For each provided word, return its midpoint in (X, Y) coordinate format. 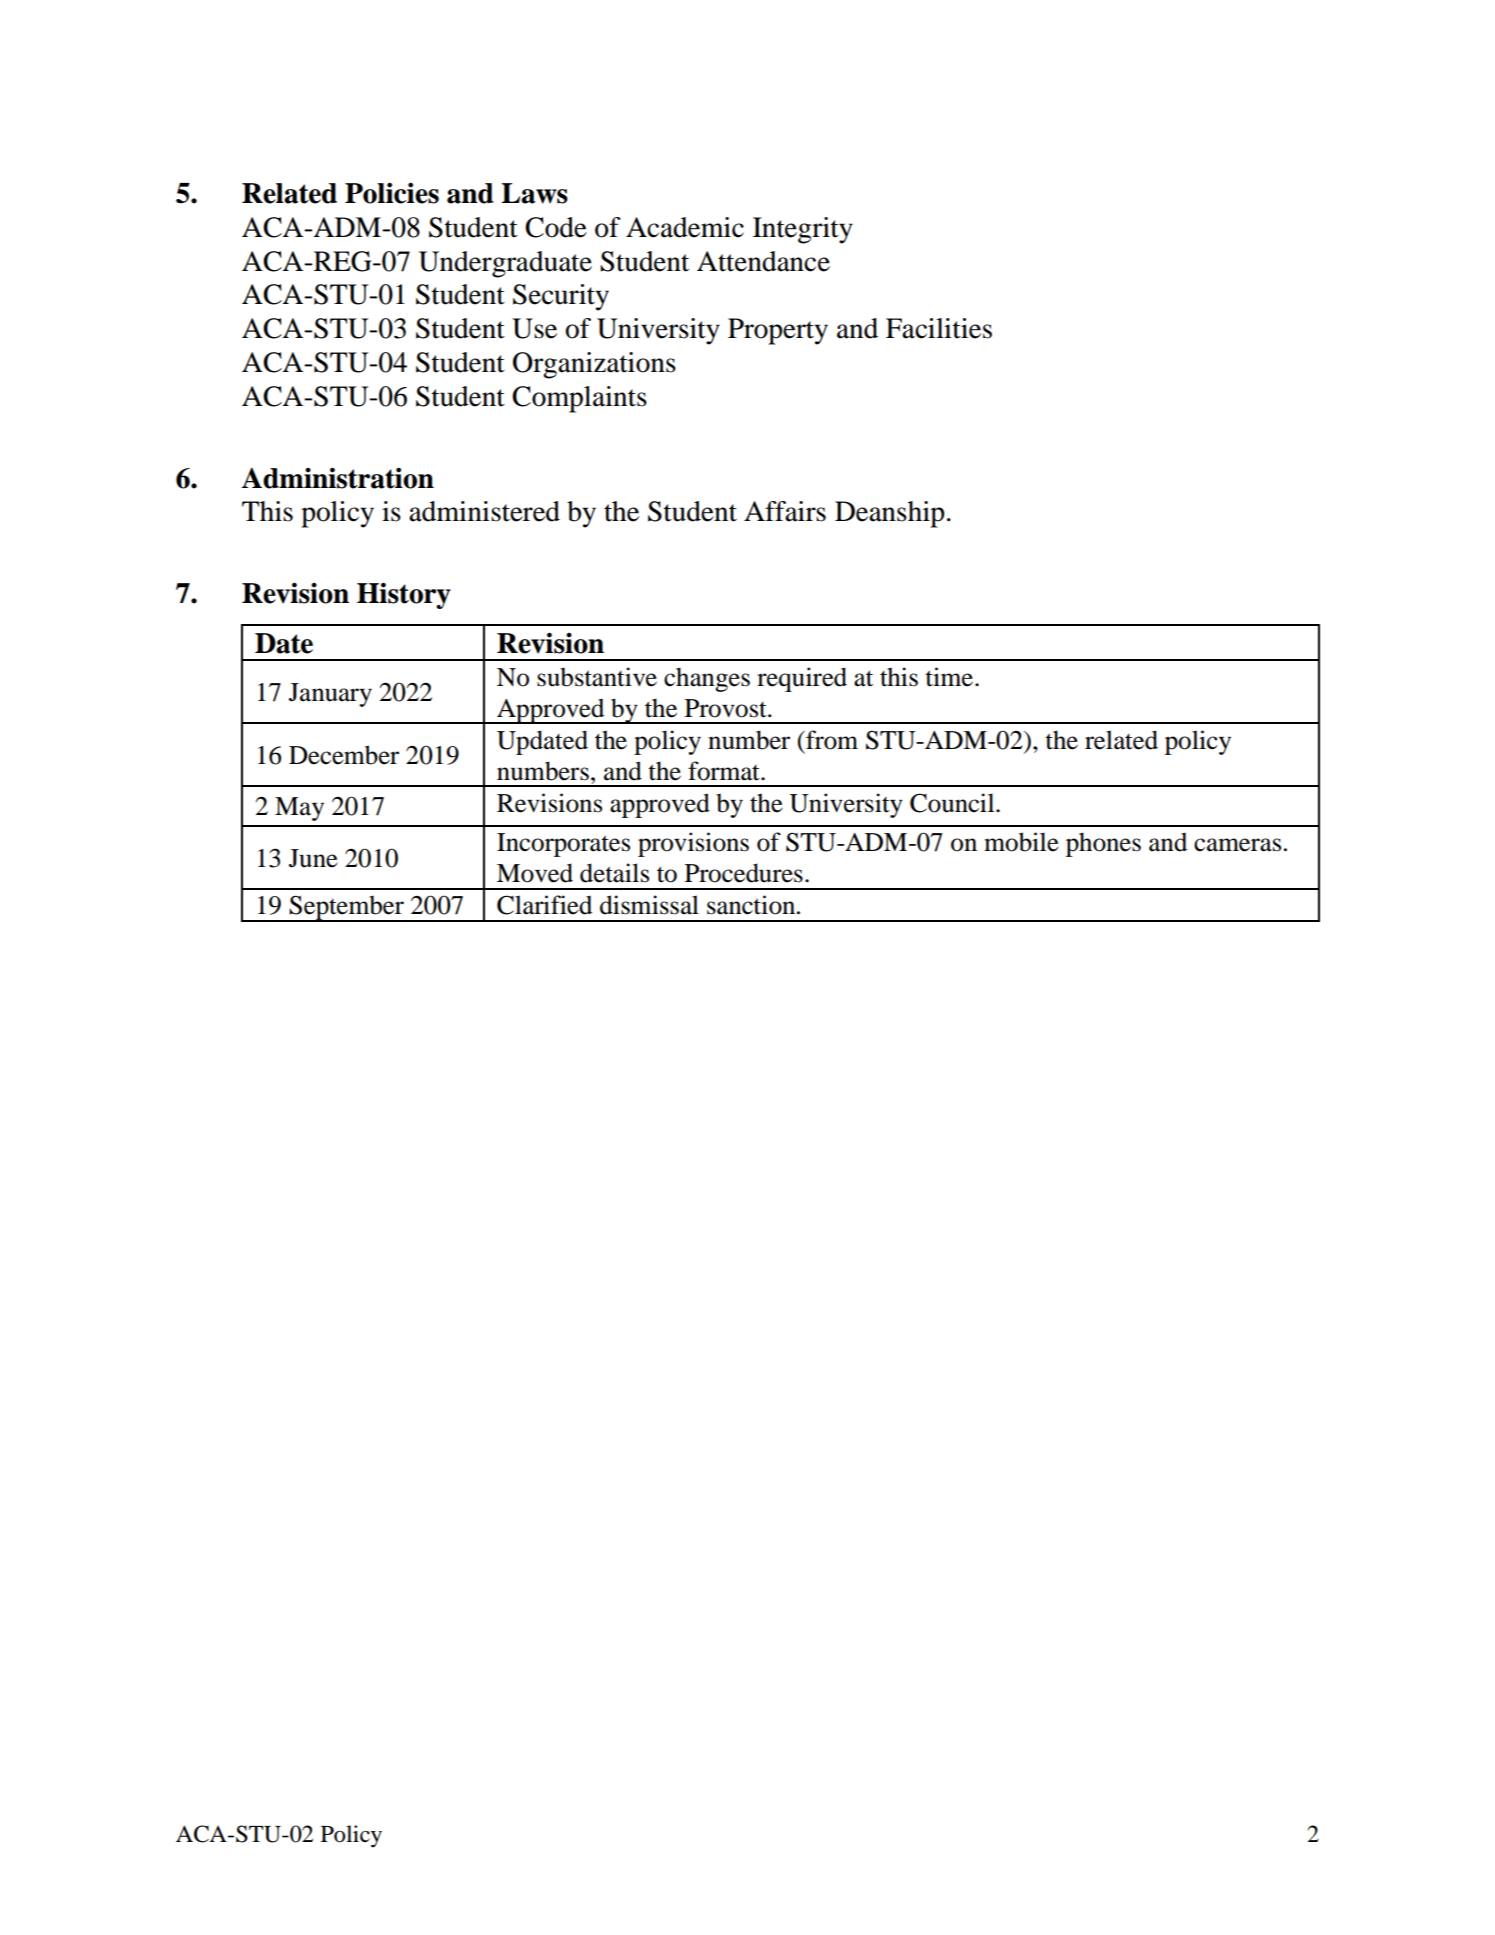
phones (1103, 844)
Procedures (744, 873)
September (346, 908)
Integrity (803, 230)
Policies (392, 193)
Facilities (939, 328)
